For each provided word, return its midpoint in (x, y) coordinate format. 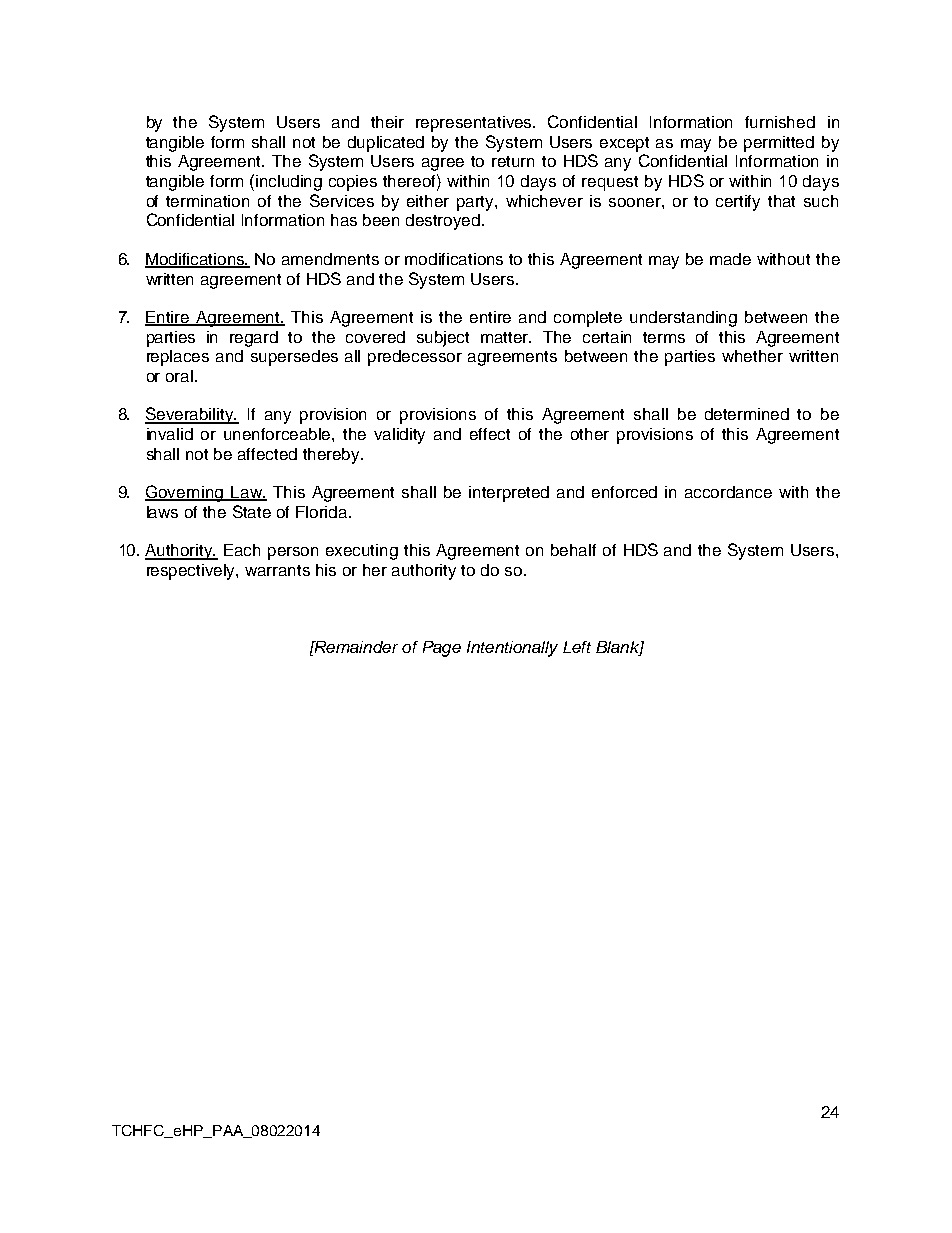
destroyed (444, 222)
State (252, 511)
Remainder (355, 647)
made (730, 259)
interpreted (509, 494)
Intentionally (512, 649)
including (289, 183)
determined (747, 414)
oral (179, 376)
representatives (475, 124)
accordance (728, 492)
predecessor (415, 358)
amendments (330, 259)
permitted (779, 144)
